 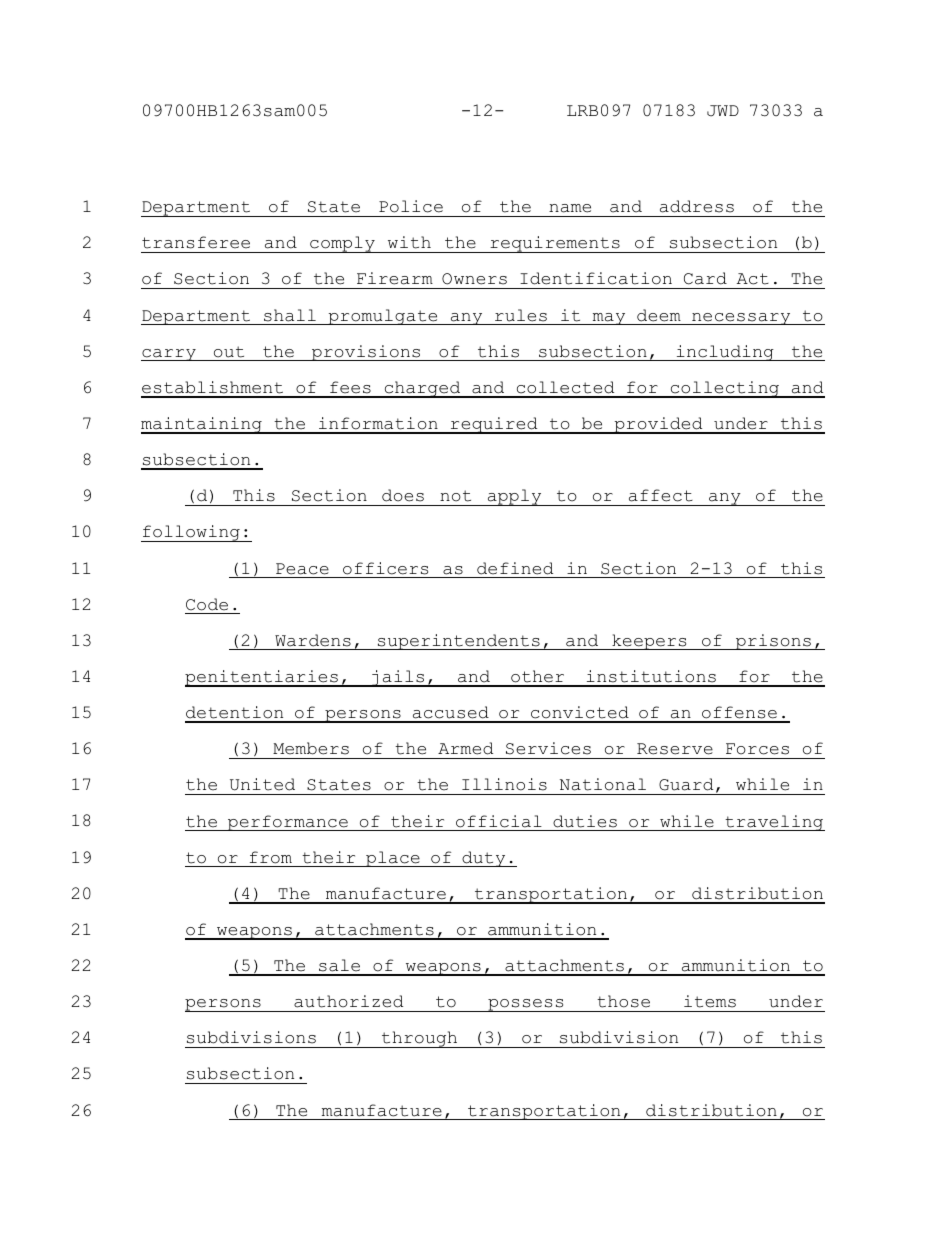 What do you see at coordinates (697, 206) in the screenshot?
I see `address` at bounding box center [697, 206].
